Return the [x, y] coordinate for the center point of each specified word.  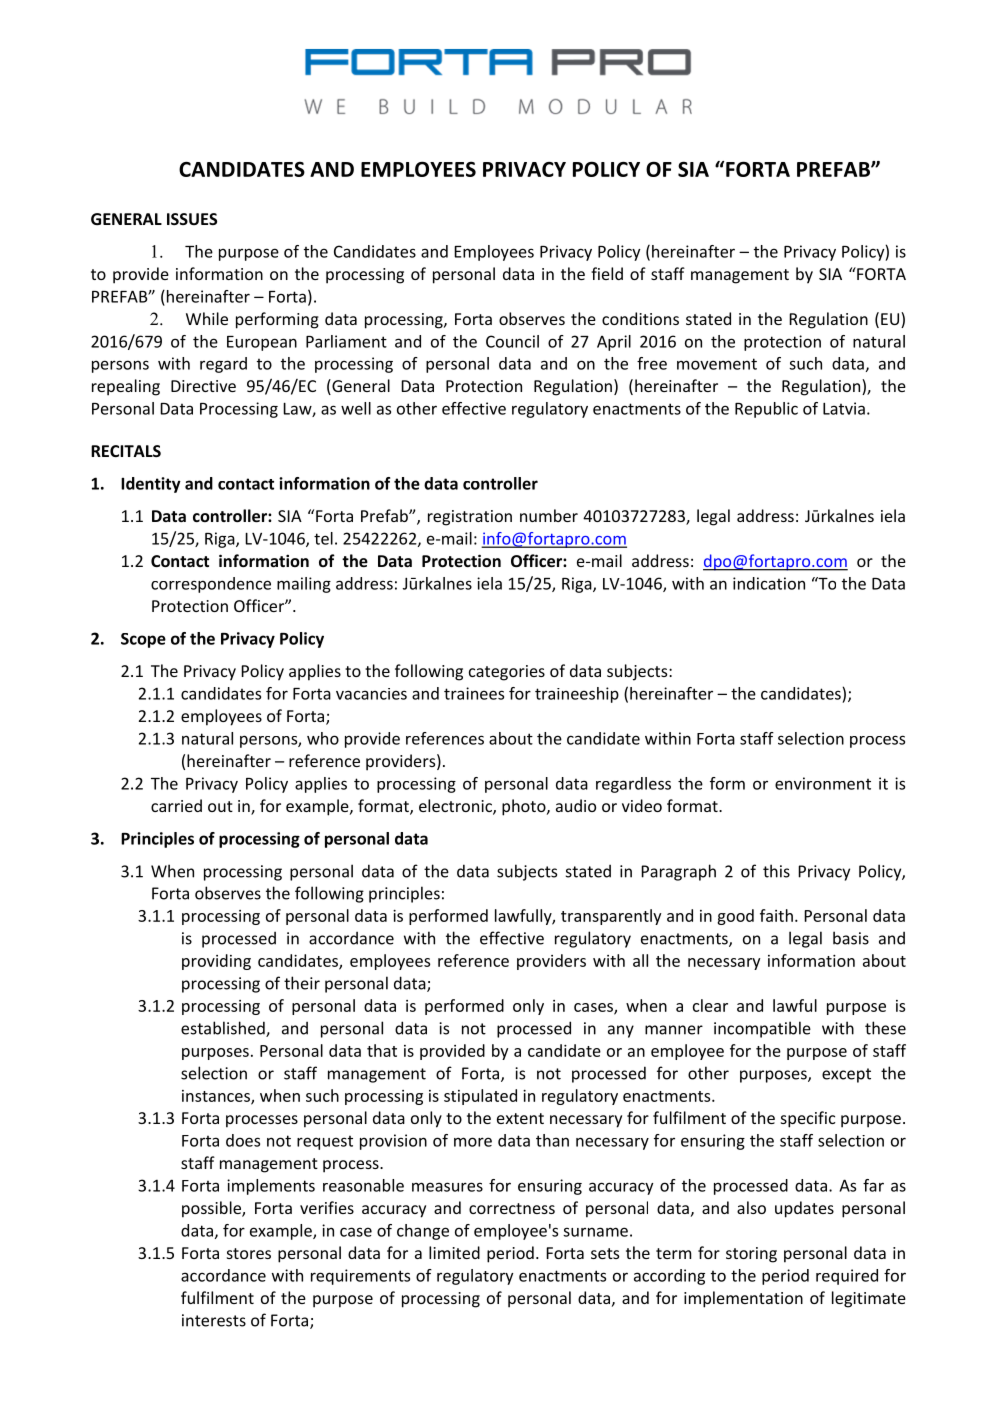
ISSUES [192, 219]
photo [525, 807]
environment [823, 783]
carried [176, 805]
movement [717, 364]
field [607, 273]
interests [214, 1320]
